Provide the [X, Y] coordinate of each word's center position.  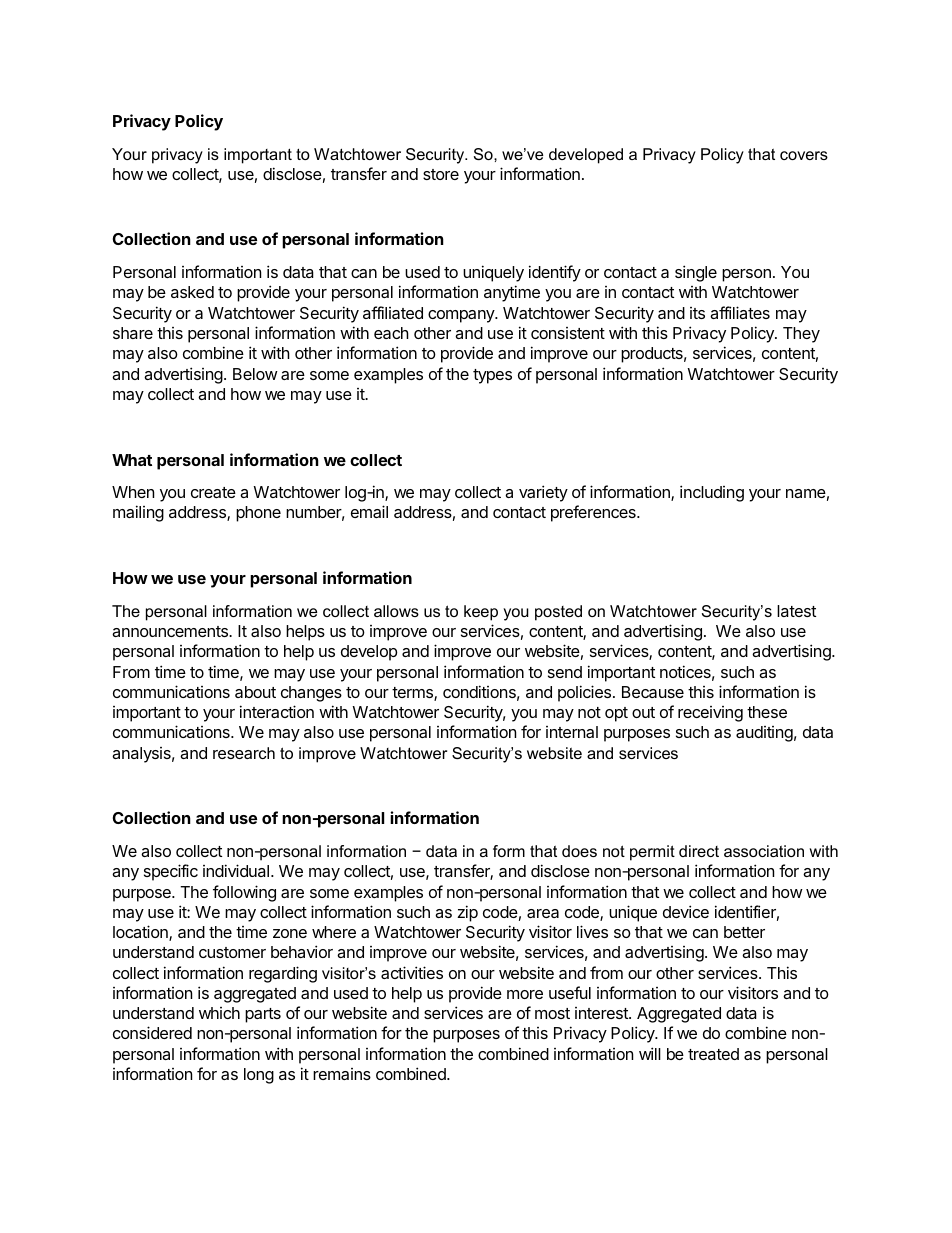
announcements [171, 631]
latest [796, 611]
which [219, 1013]
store [441, 174]
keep [481, 613]
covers [804, 155]
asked [192, 292]
